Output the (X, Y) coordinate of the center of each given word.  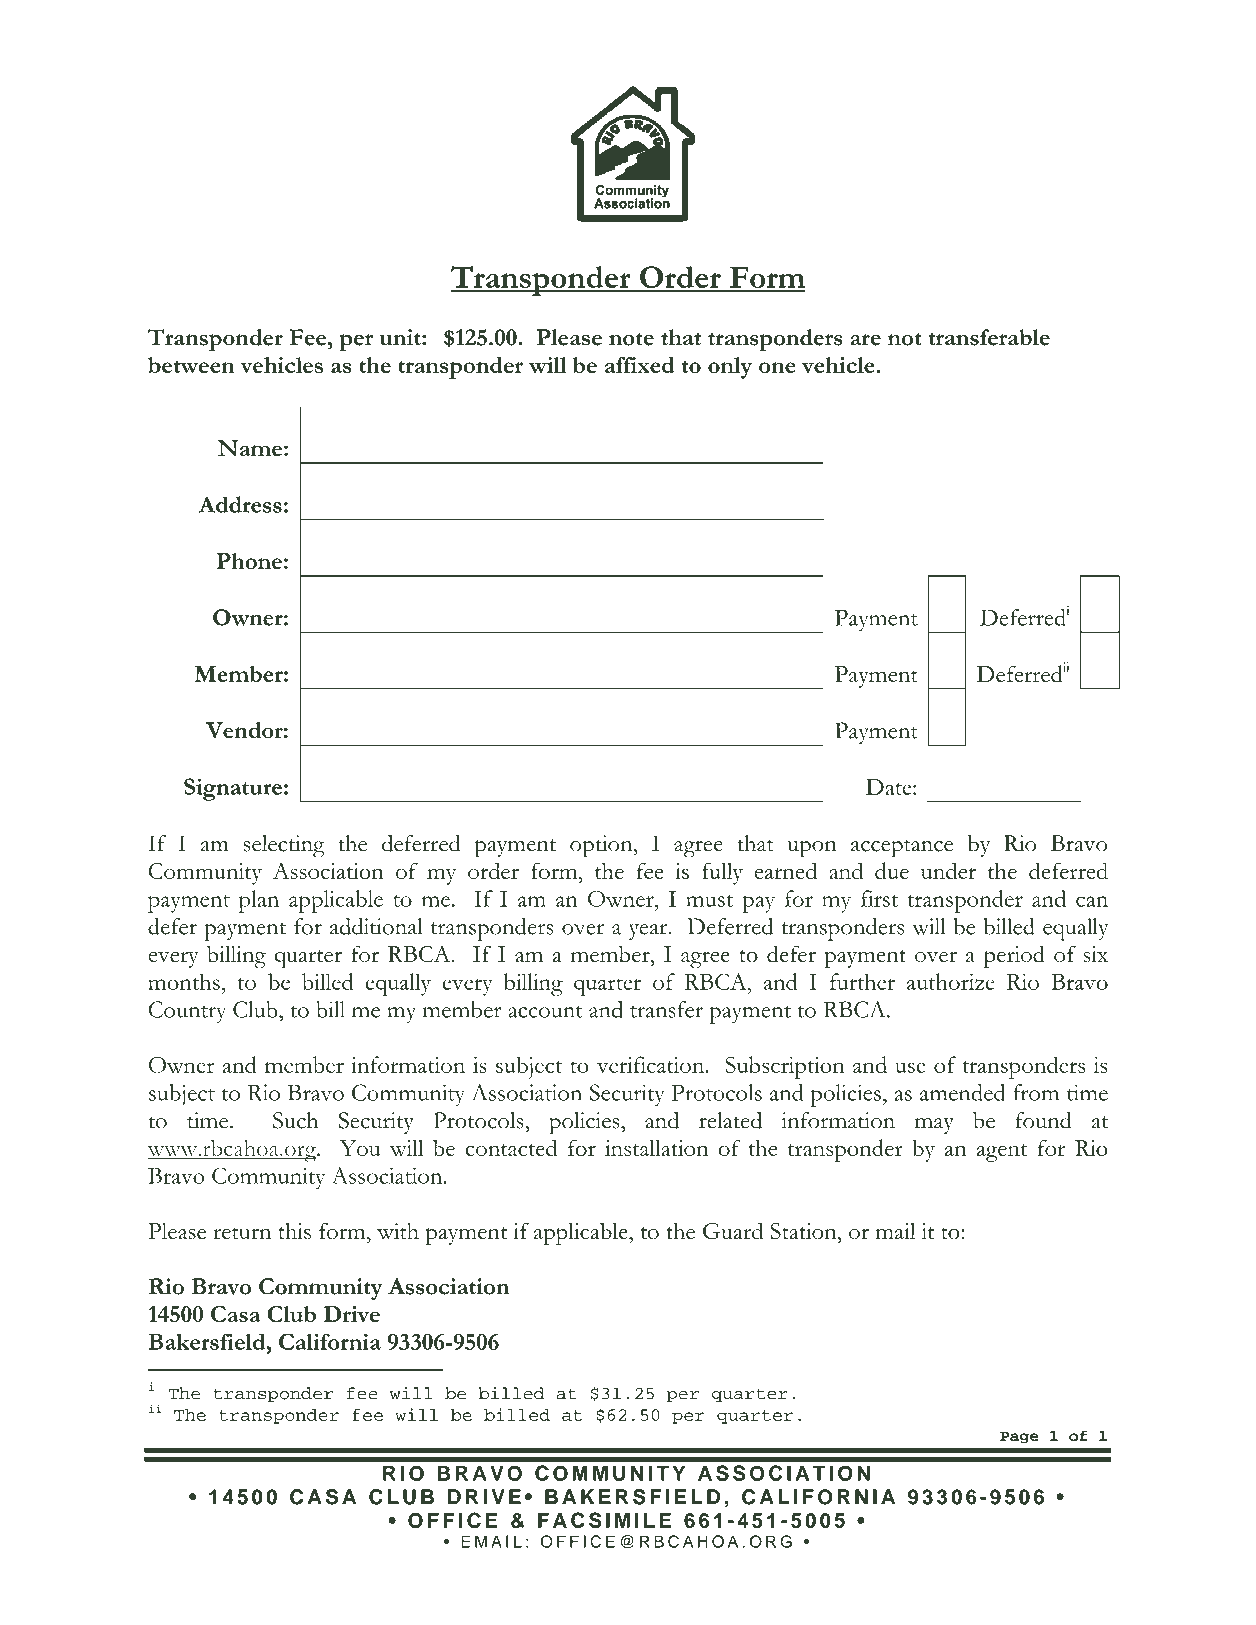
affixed (640, 365)
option (602, 846)
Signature (233, 789)
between (191, 365)
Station (804, 1231)
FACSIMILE (604, 1520)
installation (656, 1147)
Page (1019, 1437)
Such (295, 1120)
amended (962, 1092)
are (865, 340)
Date (890, 787)
